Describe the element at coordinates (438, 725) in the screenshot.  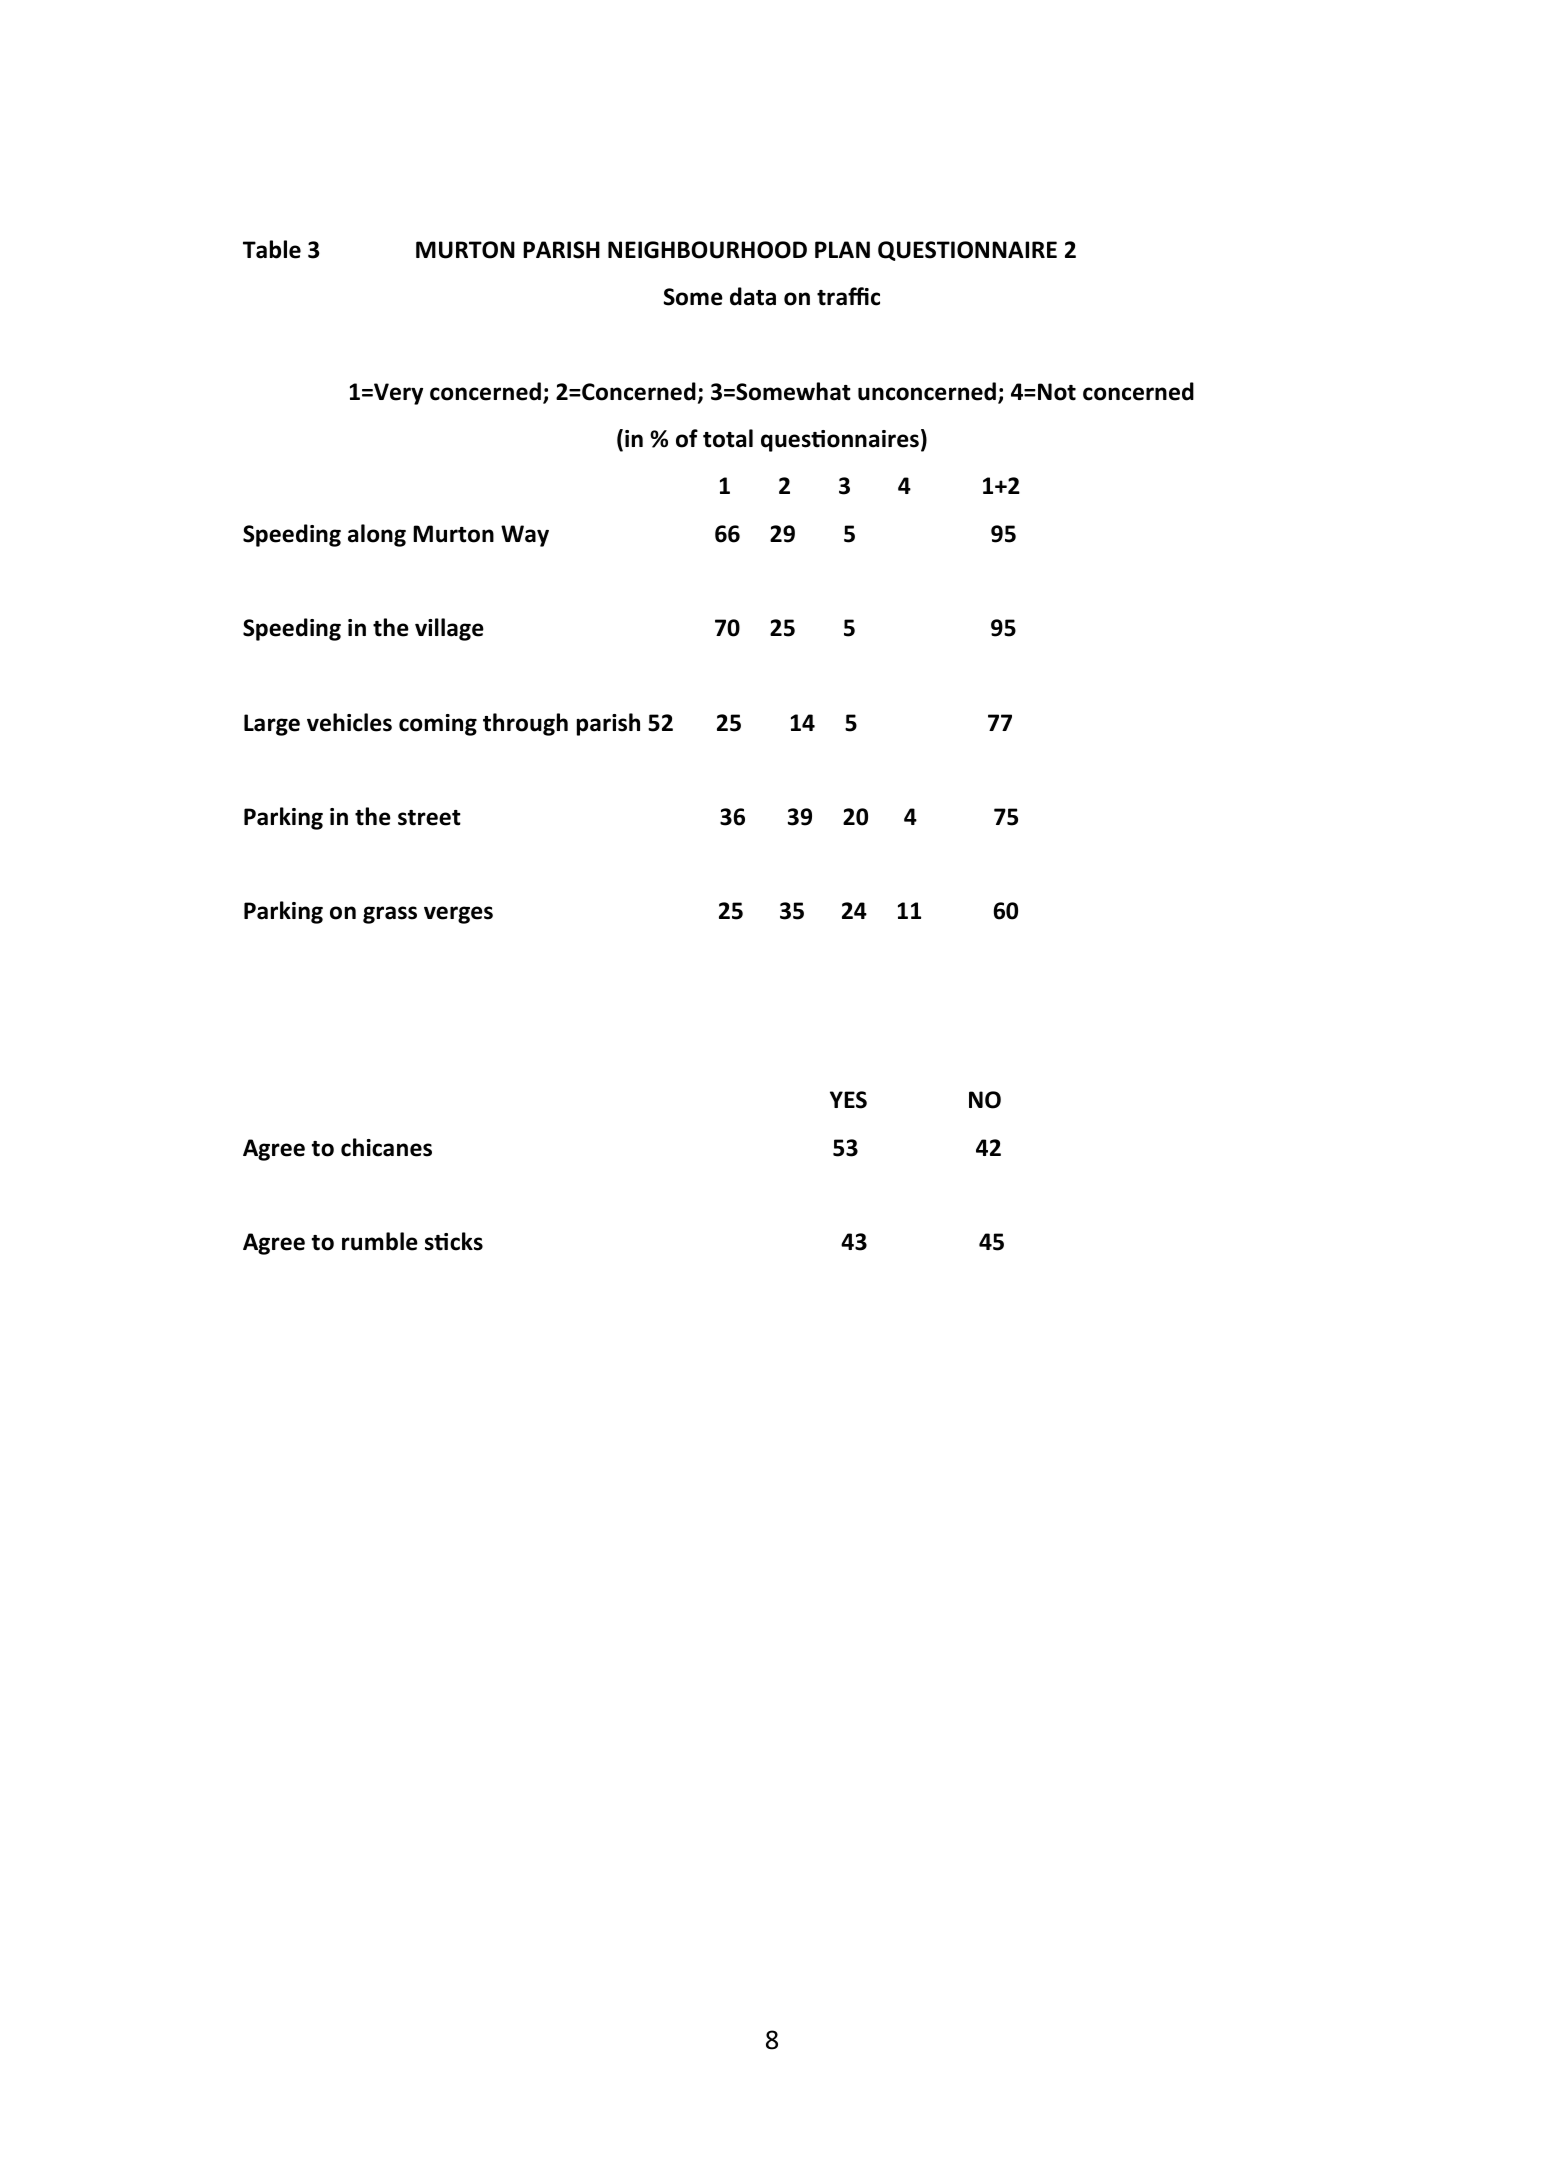
I see `coming` at that location.
